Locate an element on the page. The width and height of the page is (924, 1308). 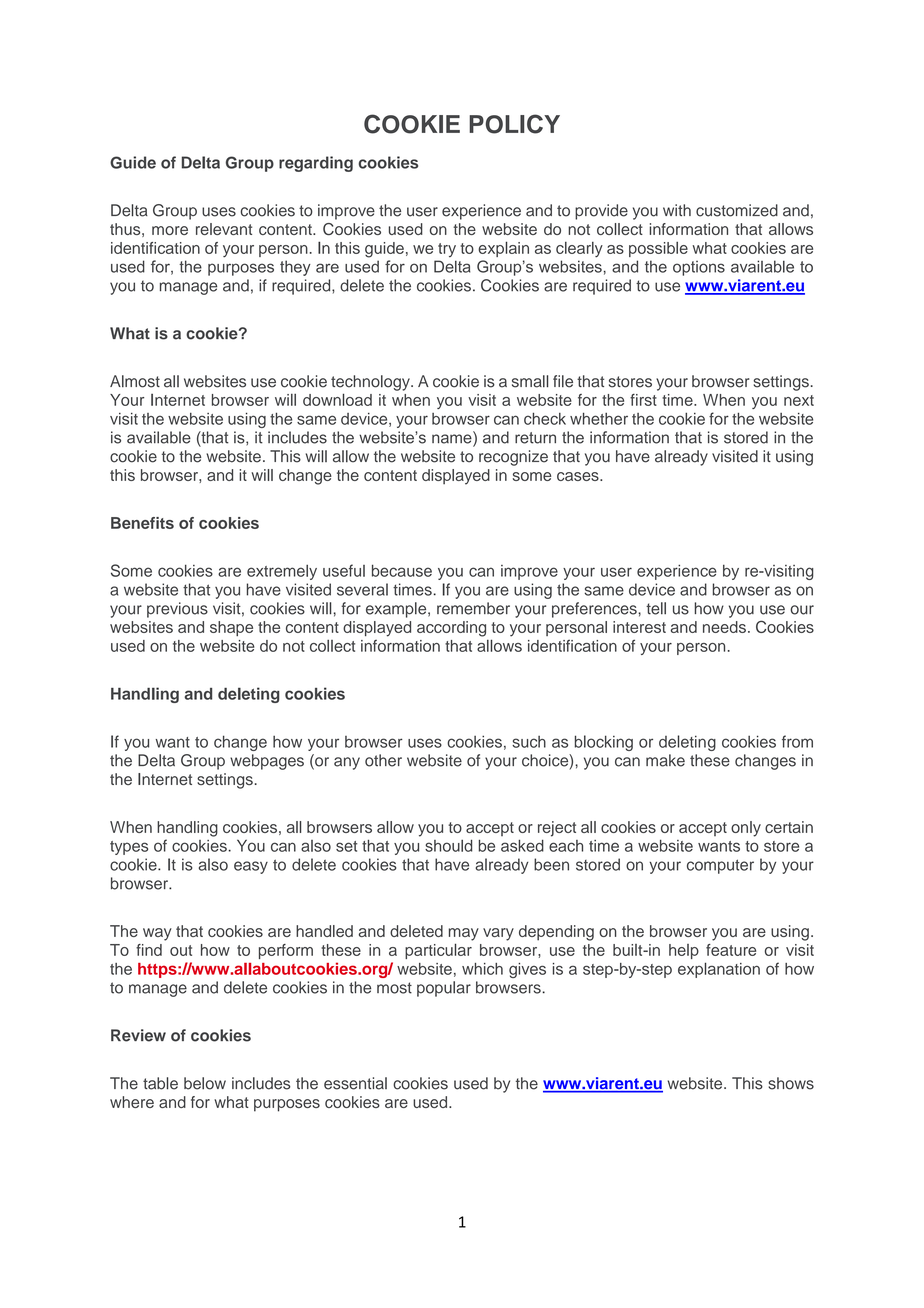
they is located at coordinates (295, 268).
